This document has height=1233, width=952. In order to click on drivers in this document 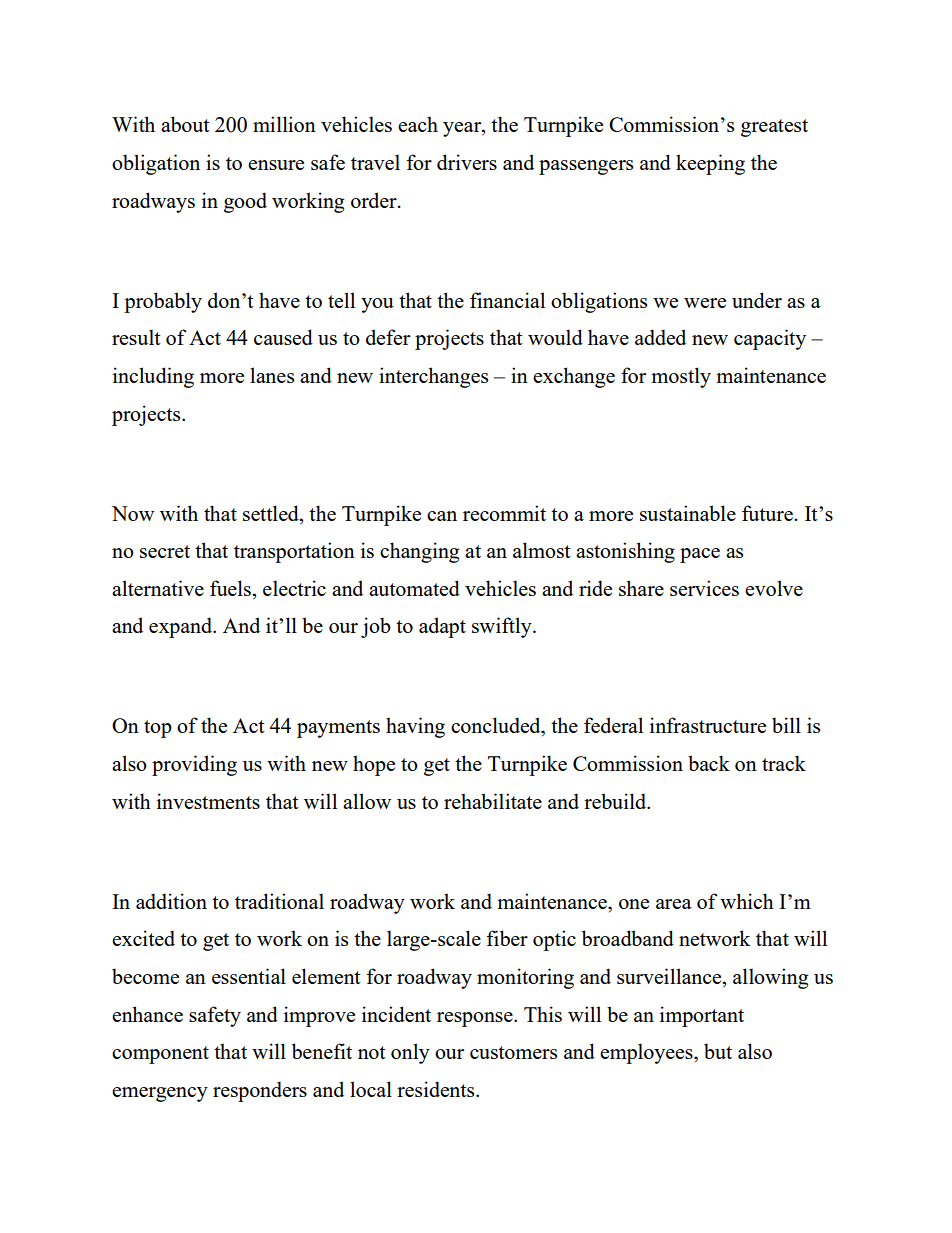, I will do `click(467, 162)`.
